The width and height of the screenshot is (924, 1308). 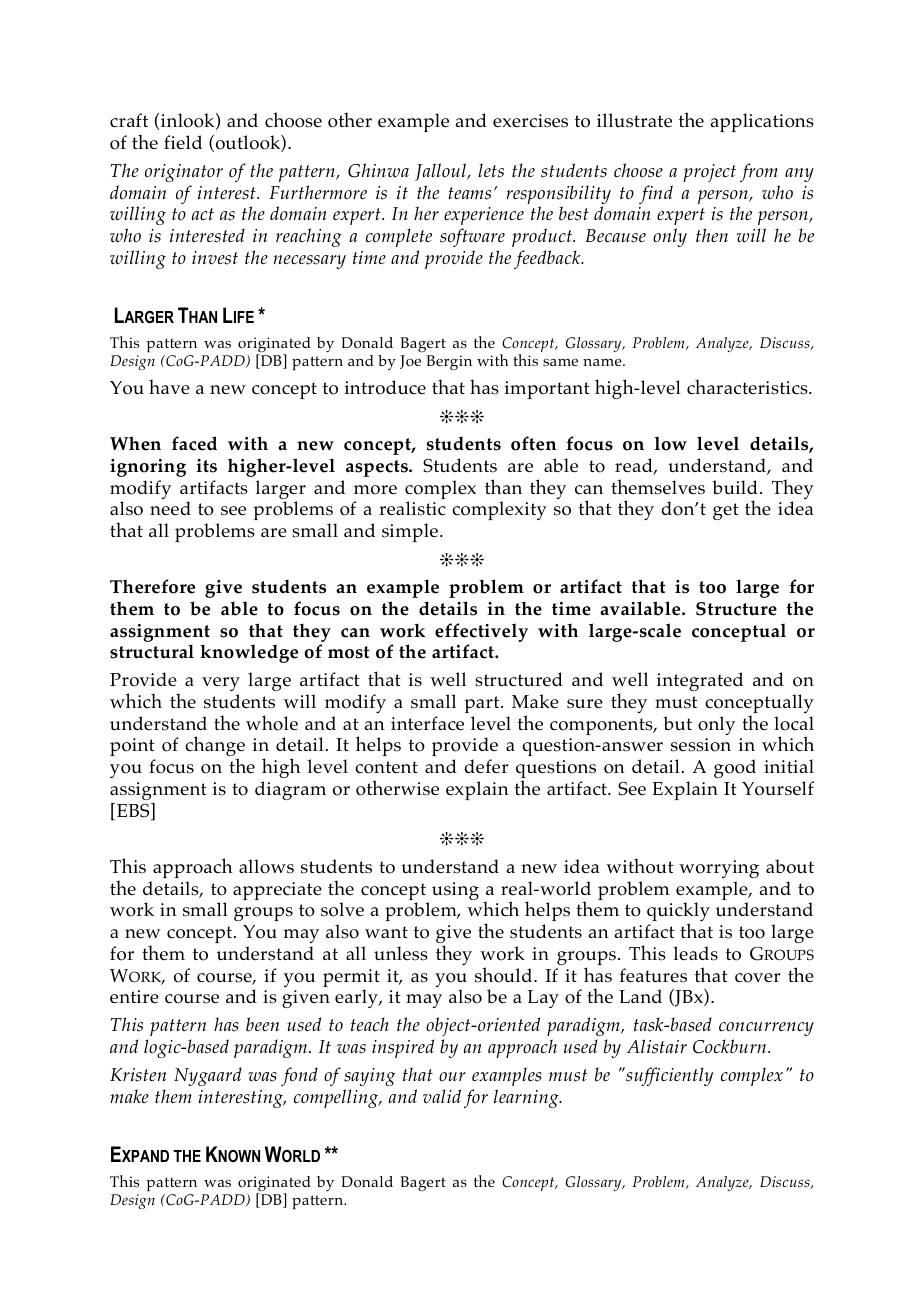 I want to click on Cockburn, so click(x=731, y=1046).
